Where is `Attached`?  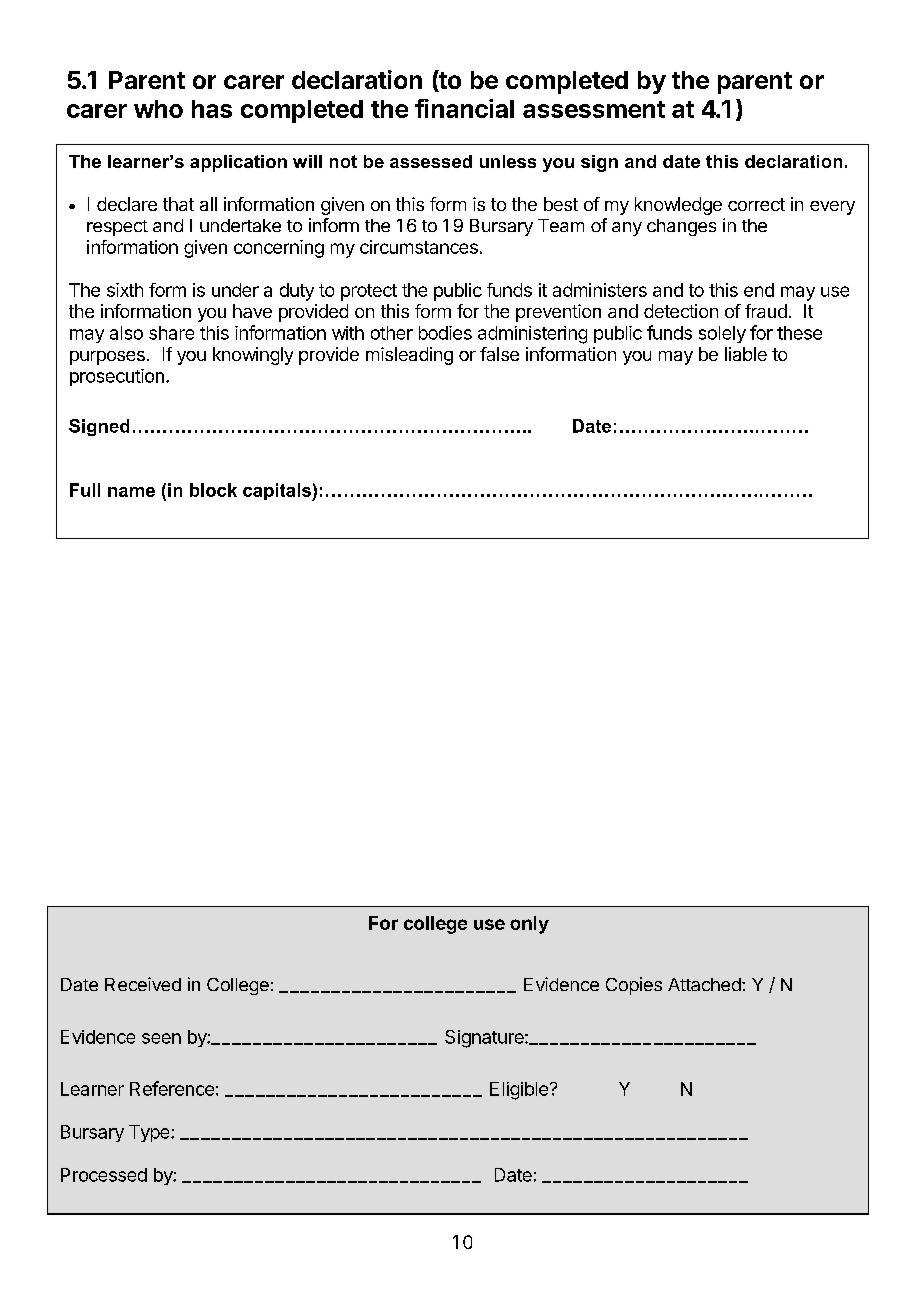
Attached is located at coordinates (705, 984).
